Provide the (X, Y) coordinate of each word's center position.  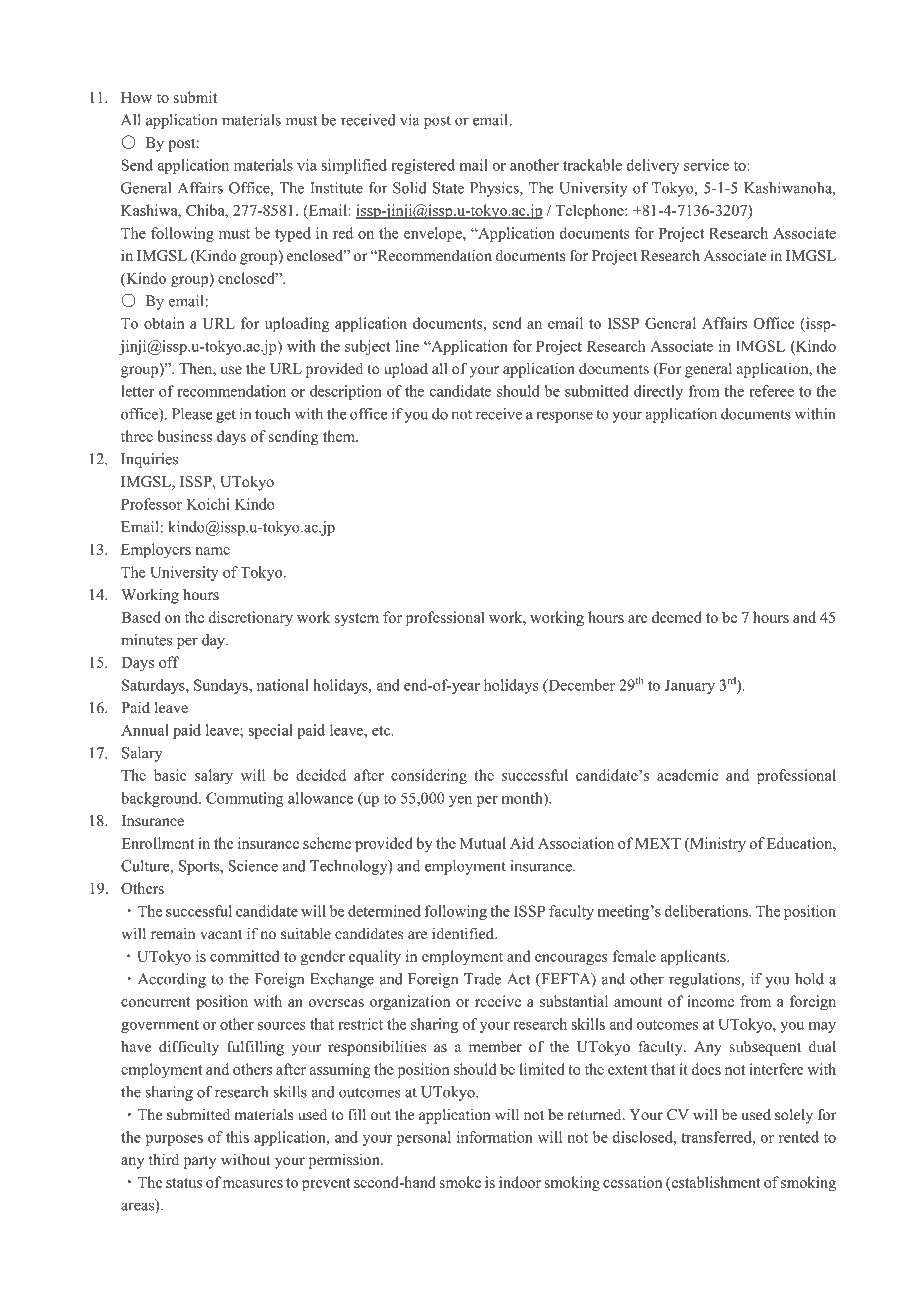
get (226, 416)
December (580, 686)
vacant (221, 934)
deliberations (707, 911)
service (706, 165)
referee (771, 391)
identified (464, 933)
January (690, 686)
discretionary (251, 619)
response (564, 417)
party (200, 1162)
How (136, 97)
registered (423, 166)
